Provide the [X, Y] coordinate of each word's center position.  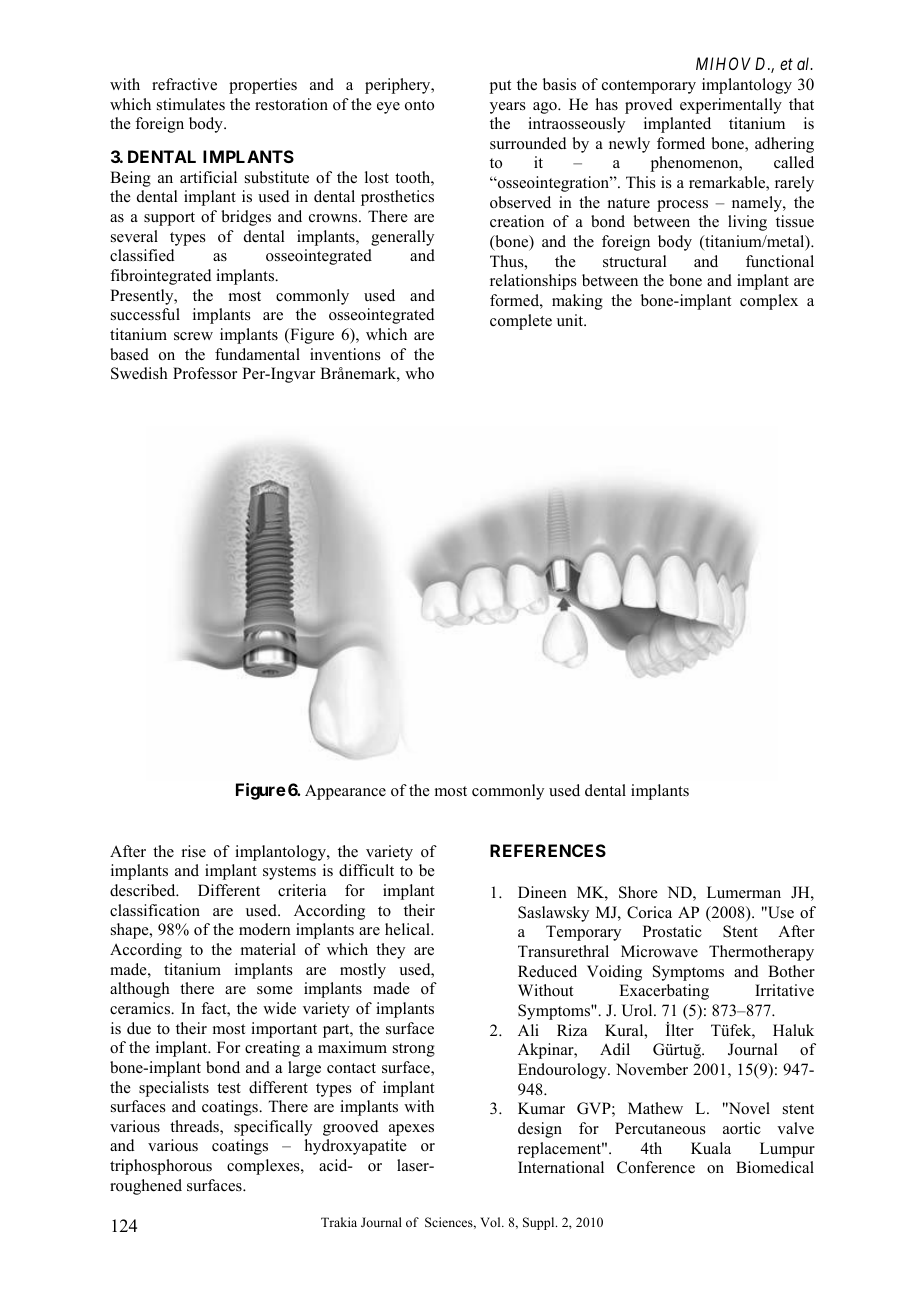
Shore [638, 892]
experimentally [731, 106]
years [508, 108]
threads [195, 1127]
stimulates [191, 104]
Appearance [345, 792]
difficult [366, 870]
